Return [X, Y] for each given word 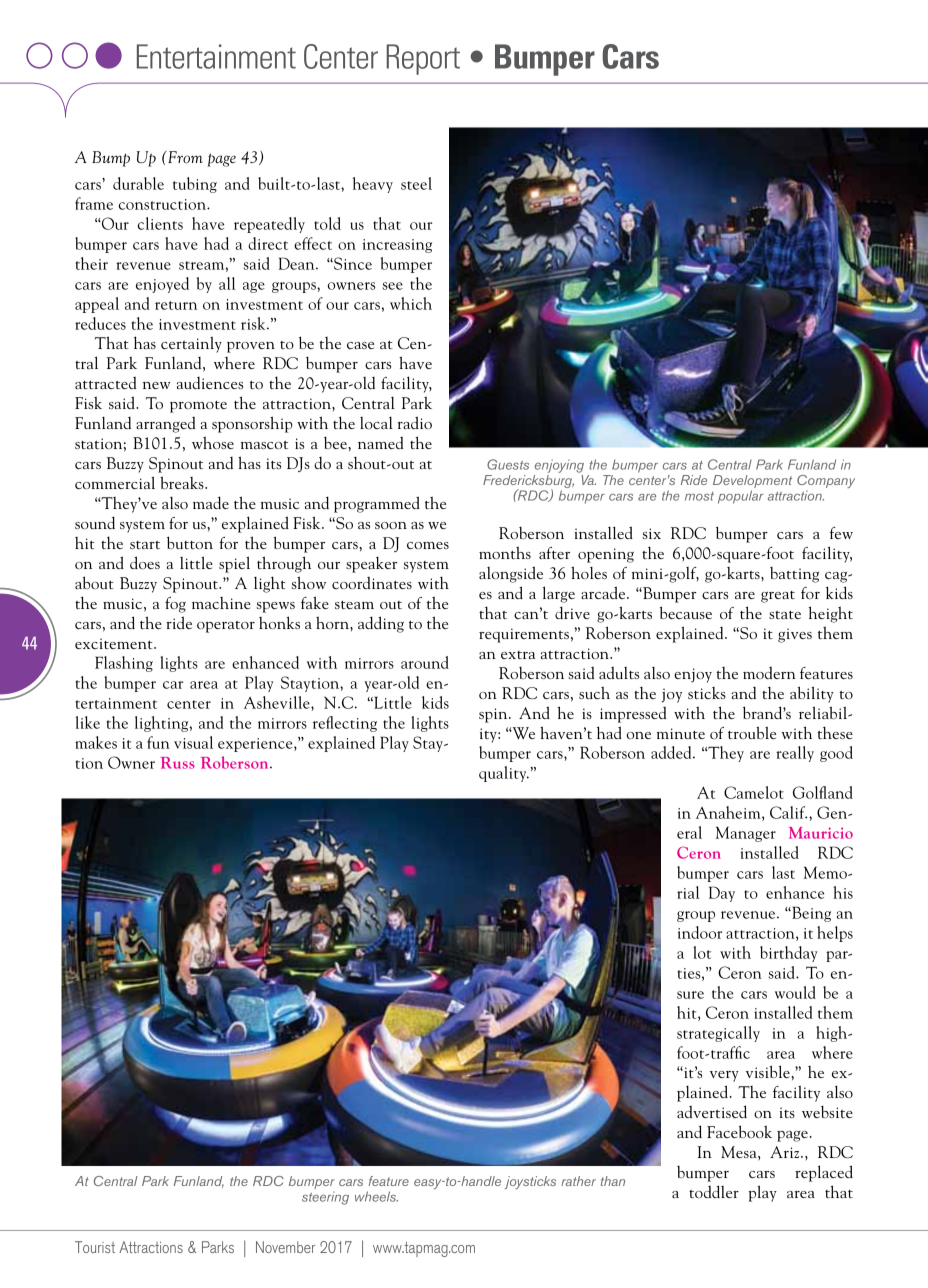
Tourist [95, 1247]
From [184, 157]
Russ [178, 763]
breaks [183, 482]
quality [504, 774]
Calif [788, 812]
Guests [508, 464]
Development [752, 483]
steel [416, 183]
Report [423, 59]
